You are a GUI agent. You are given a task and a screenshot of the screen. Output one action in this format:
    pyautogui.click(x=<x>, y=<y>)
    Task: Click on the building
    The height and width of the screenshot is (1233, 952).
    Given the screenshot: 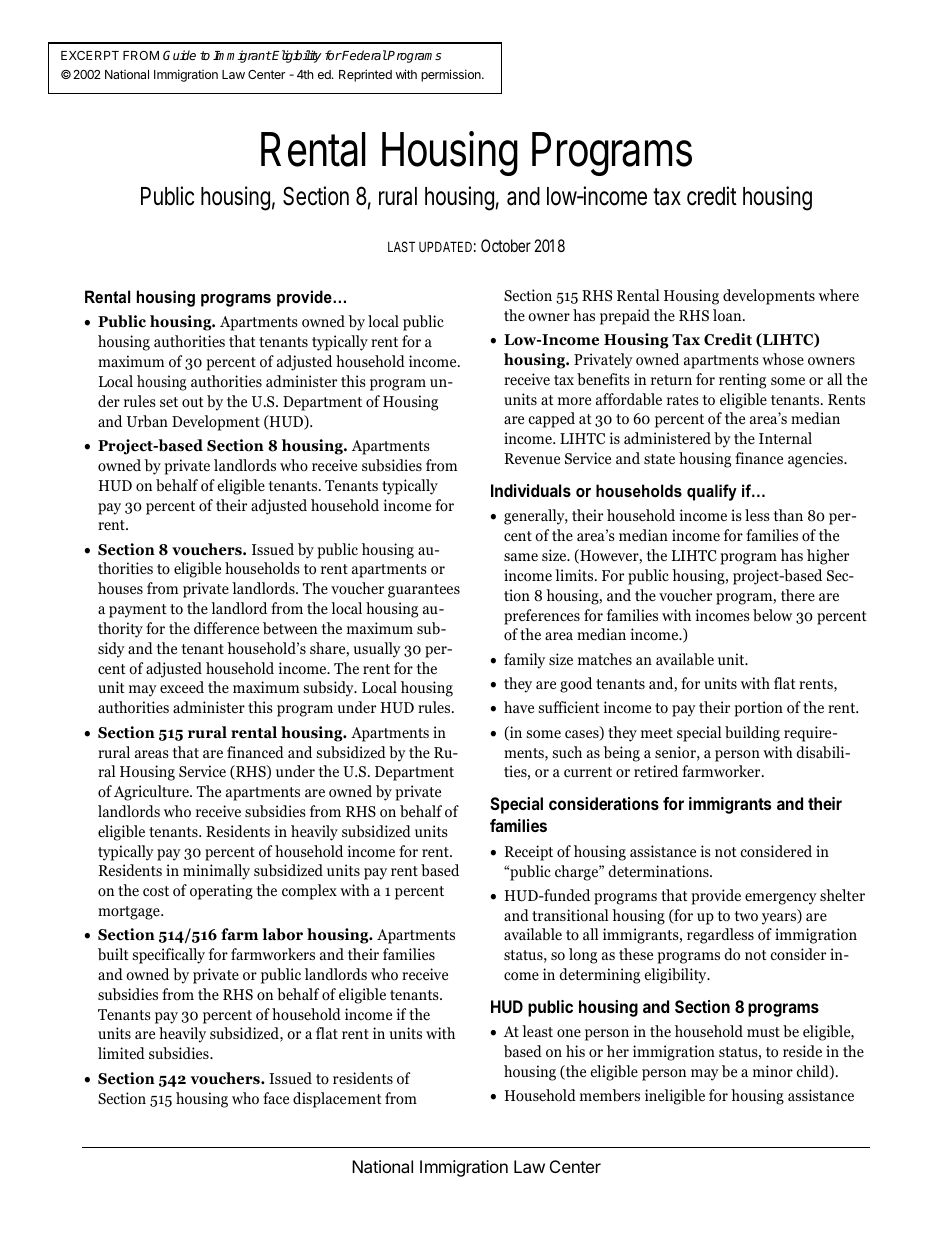 What is the action you would take?
    pyautogui.click(x=752, y=734)
